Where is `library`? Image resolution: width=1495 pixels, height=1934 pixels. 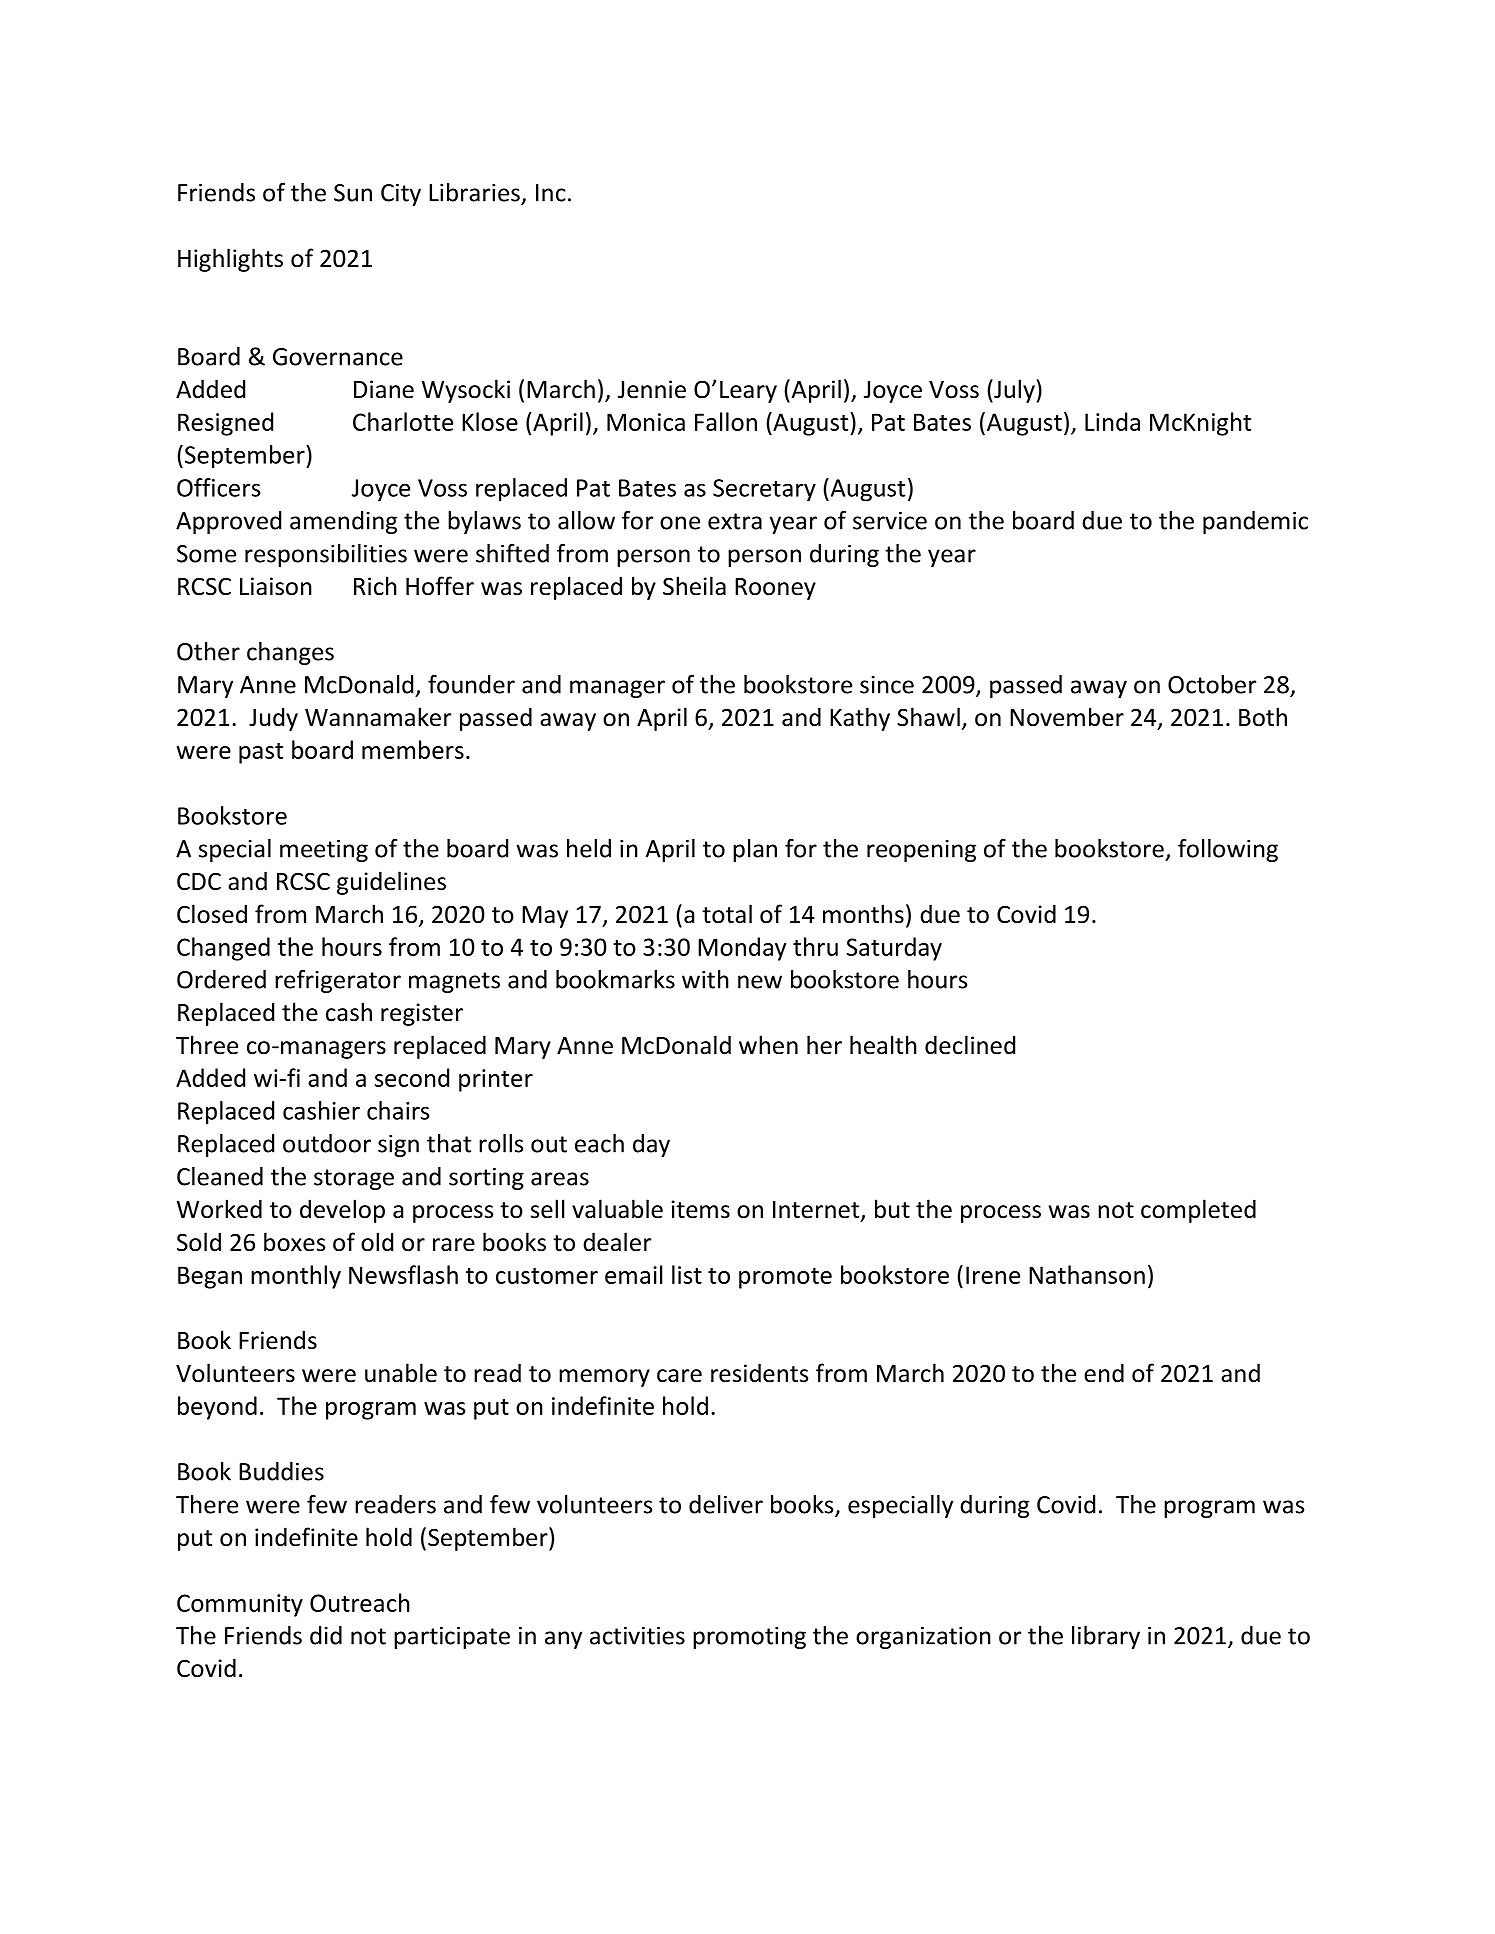
library is located at coordinates (1106, 1637).
